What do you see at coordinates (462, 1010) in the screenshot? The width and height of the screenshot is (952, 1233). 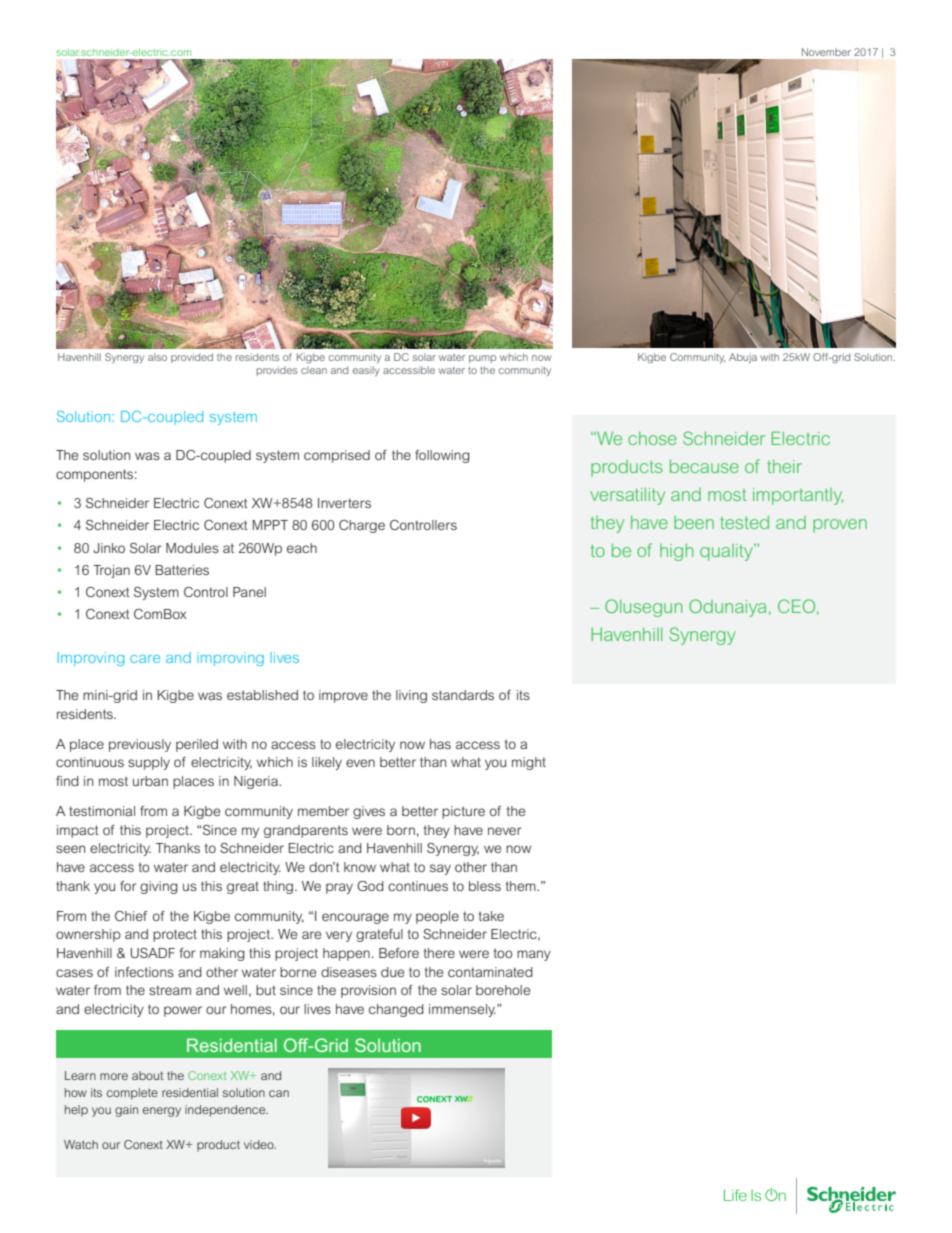 I see `immensely` at bounding box center [462, 1010].
